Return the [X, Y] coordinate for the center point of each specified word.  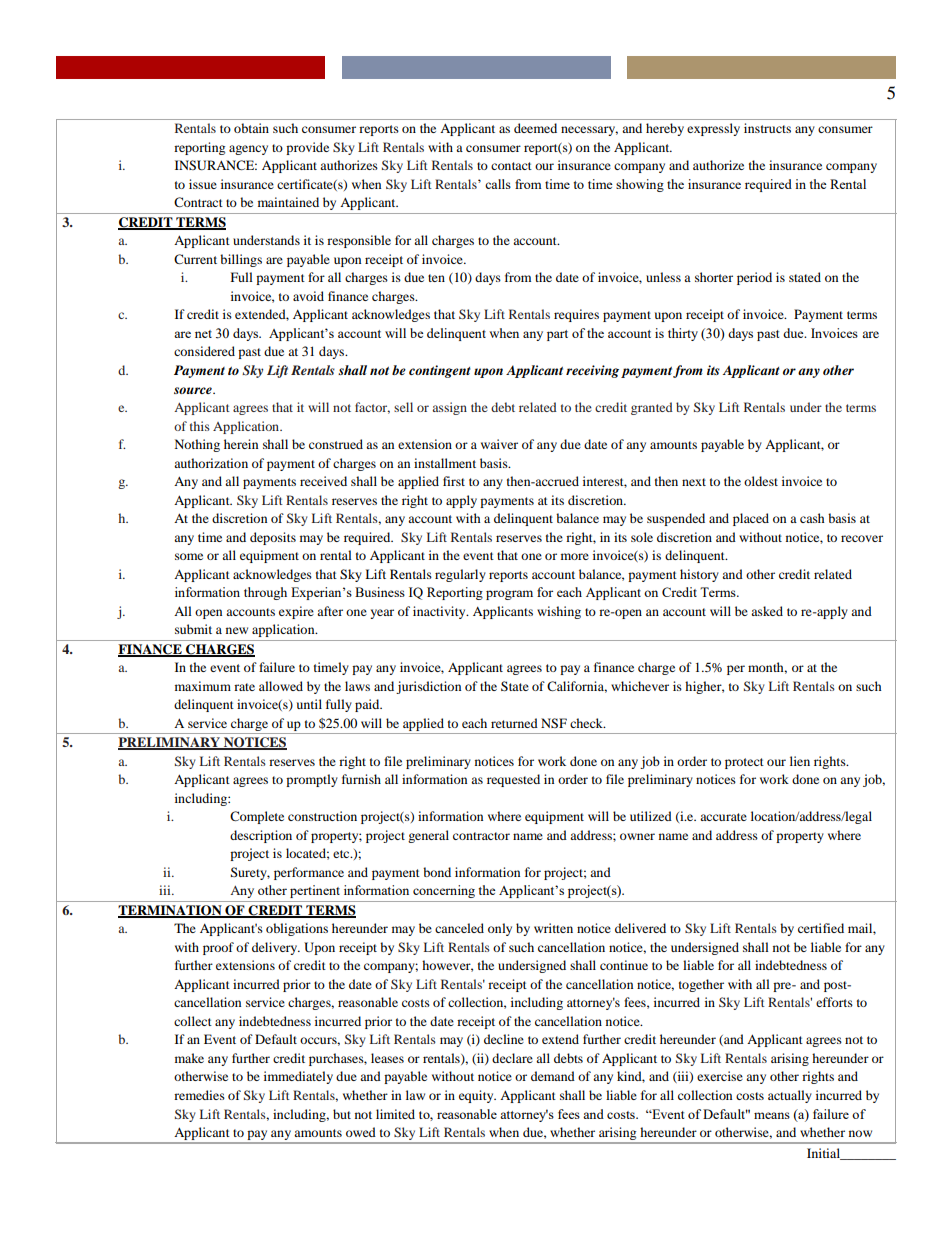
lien [800, 761]
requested [513, 780]
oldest [761, 481]
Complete [257, 817]
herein [241, 444]
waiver [499, 444]
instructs [767, 128]
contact [511, 166]
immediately [298, 1077]
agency [248, 150]
